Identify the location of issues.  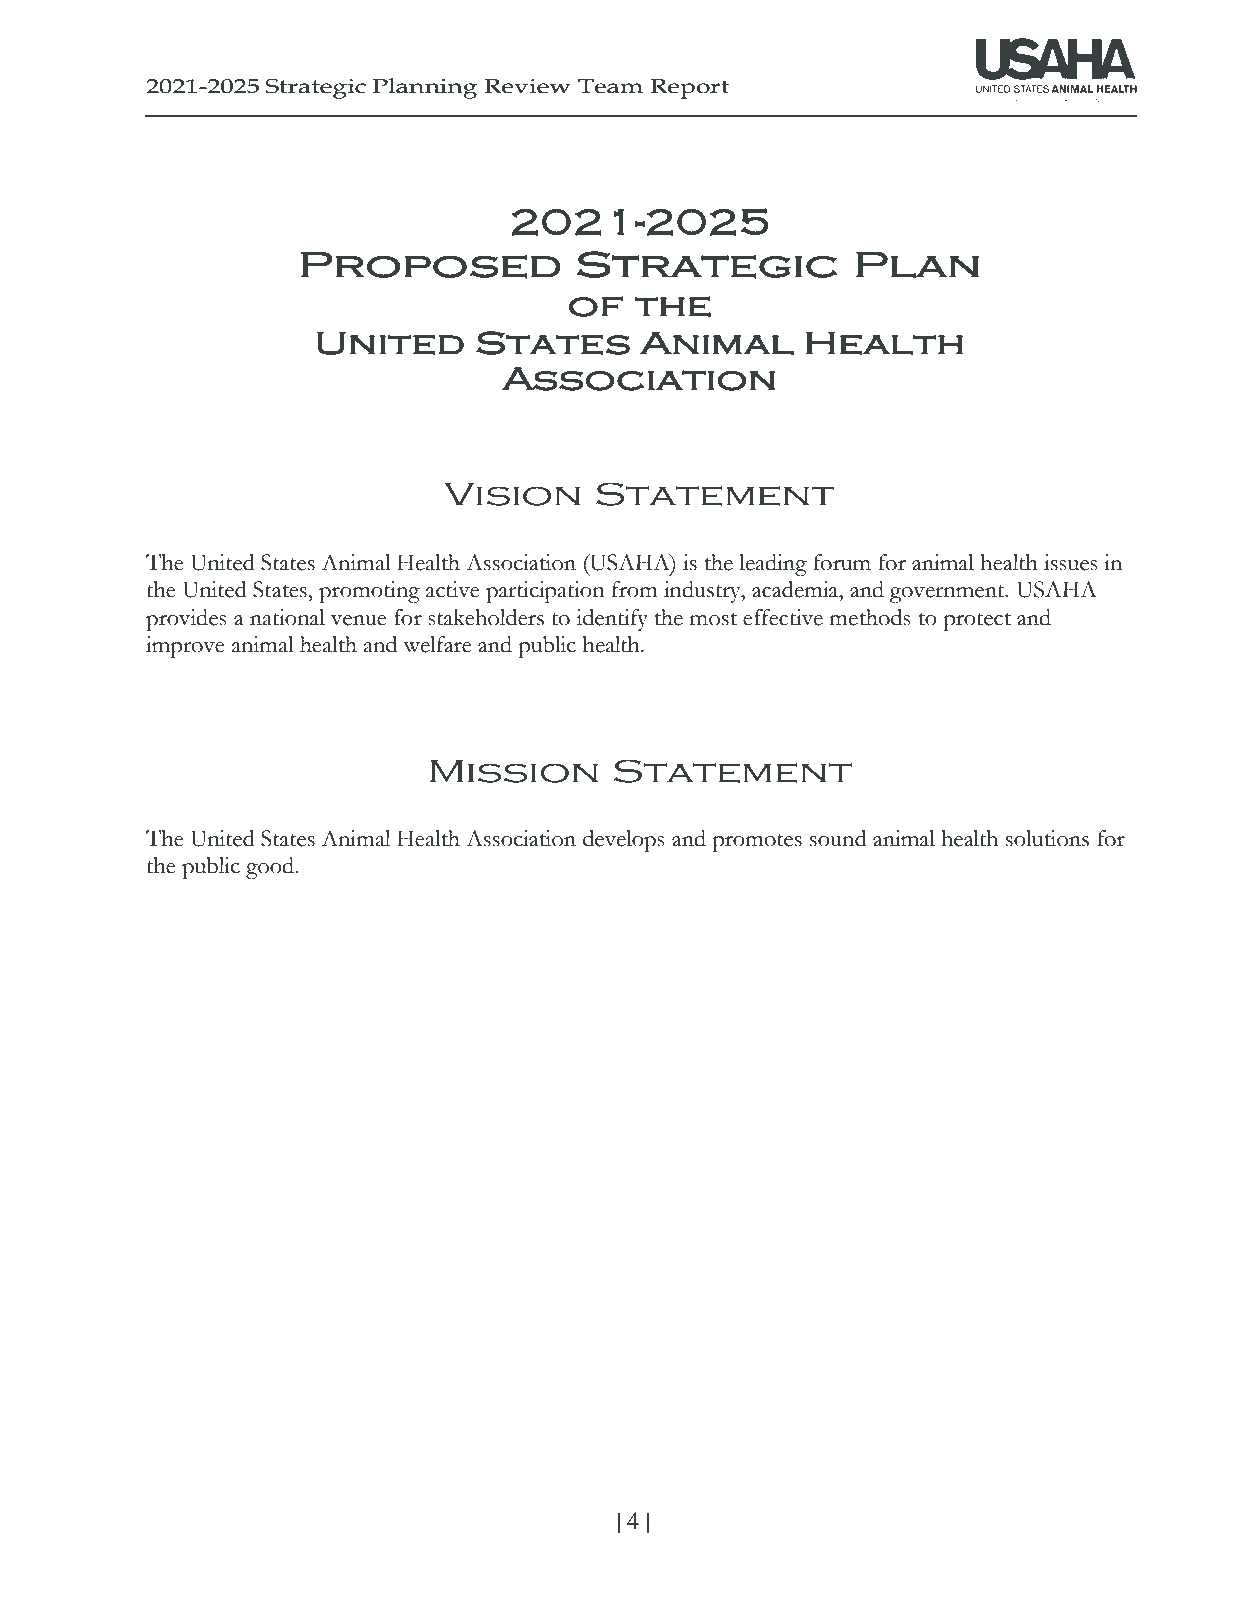
(1071, 562).
